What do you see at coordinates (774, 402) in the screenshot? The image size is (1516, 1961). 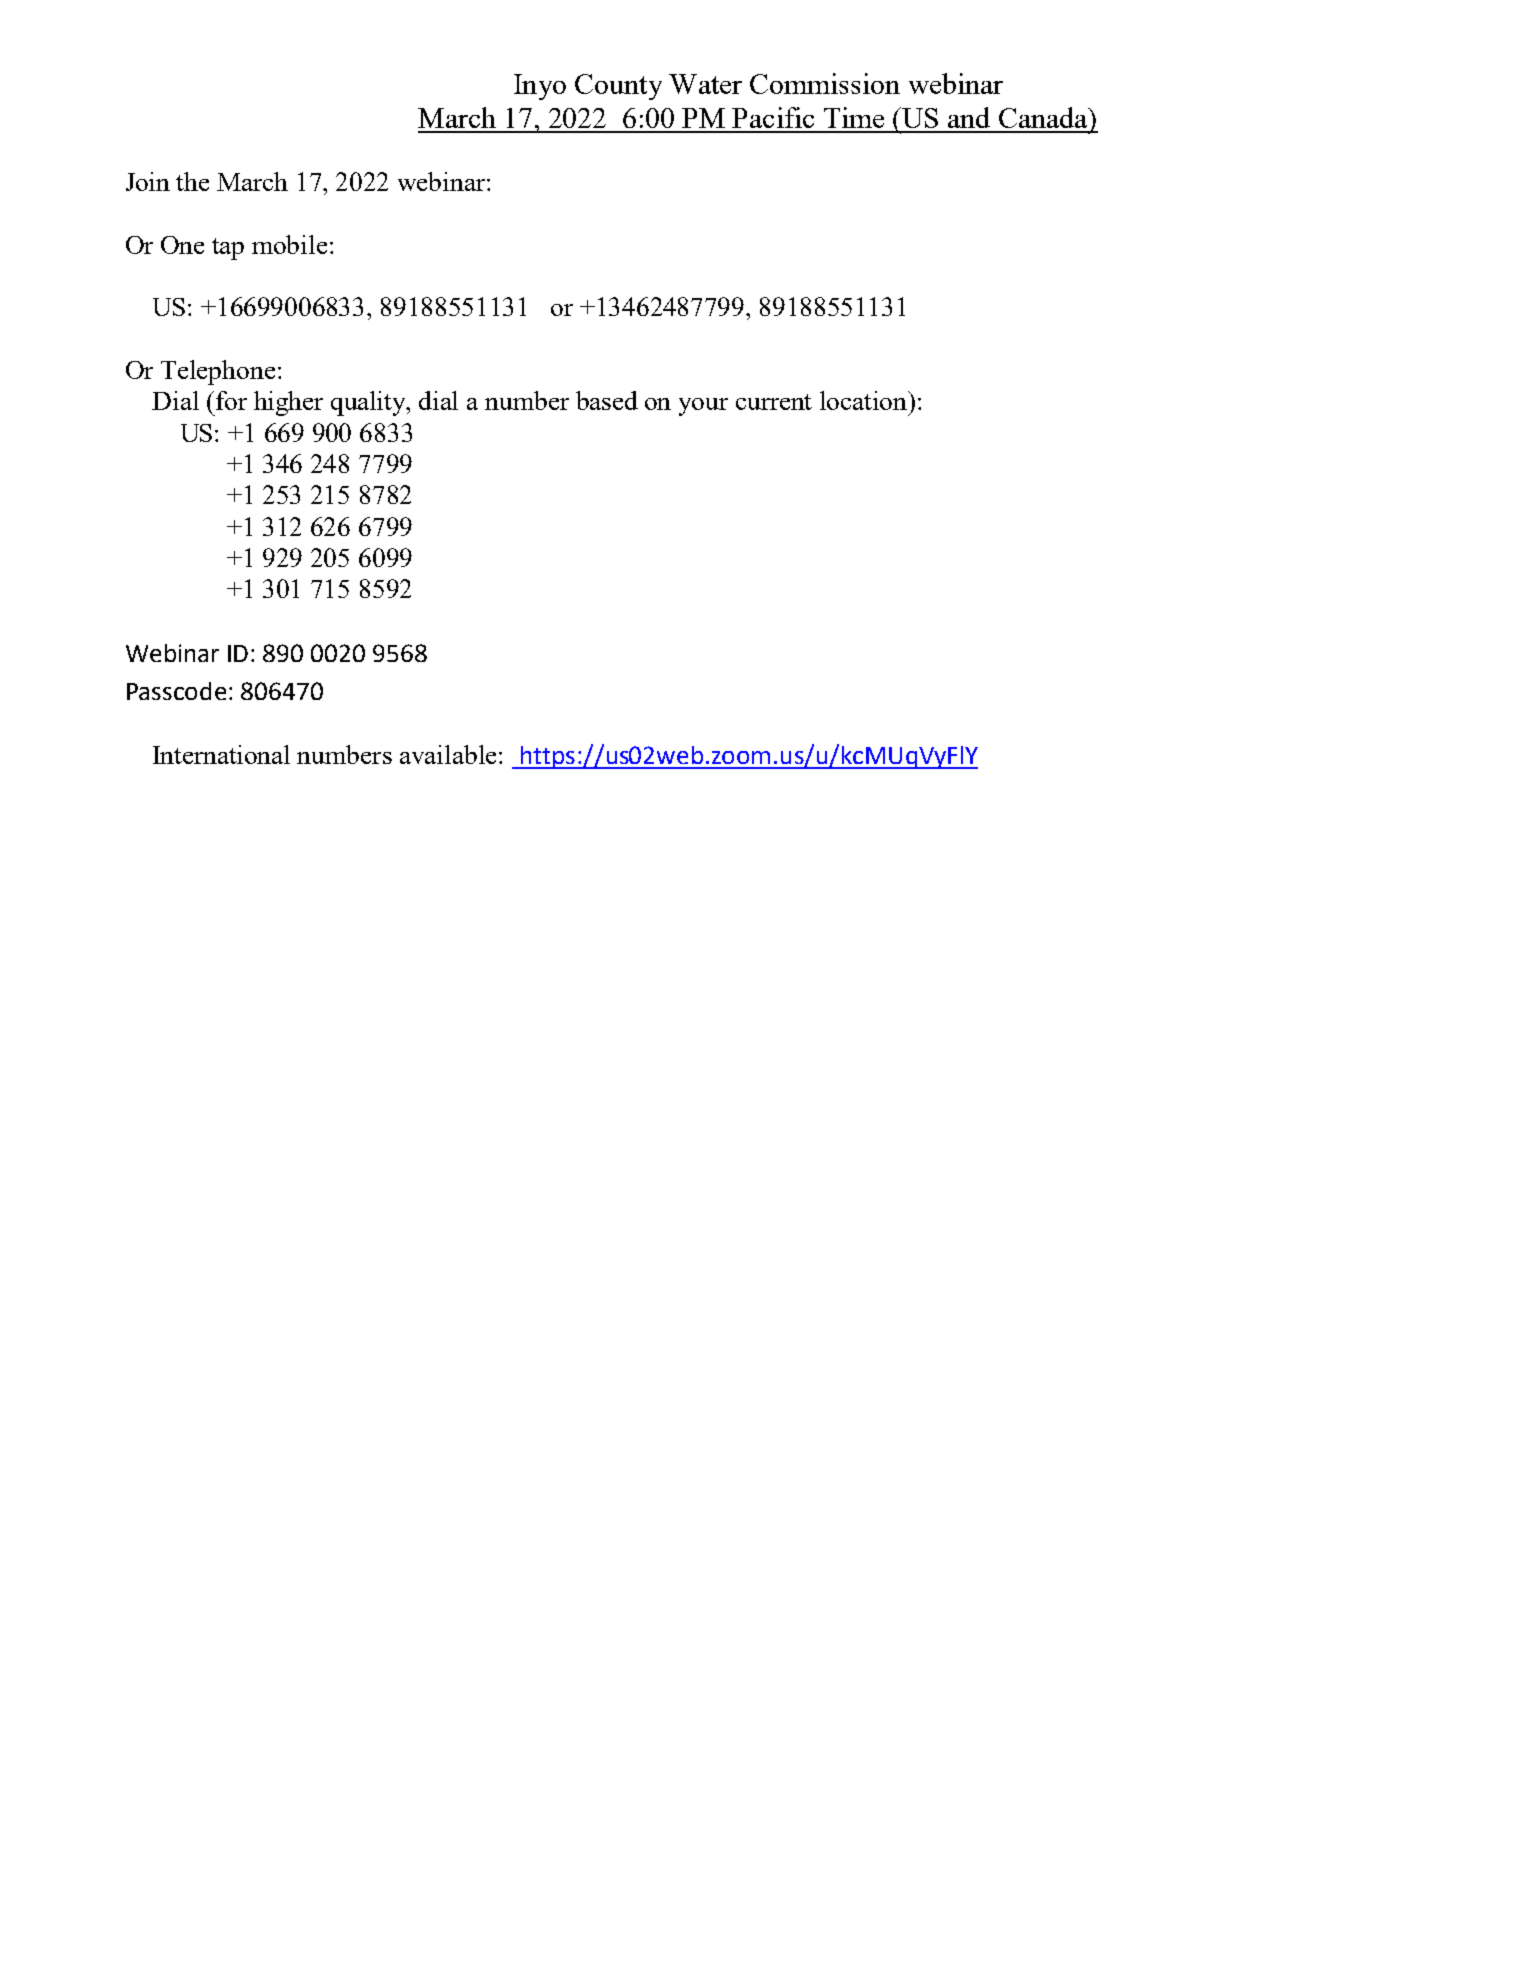 I see `current` at bounding box center [774, 402].
